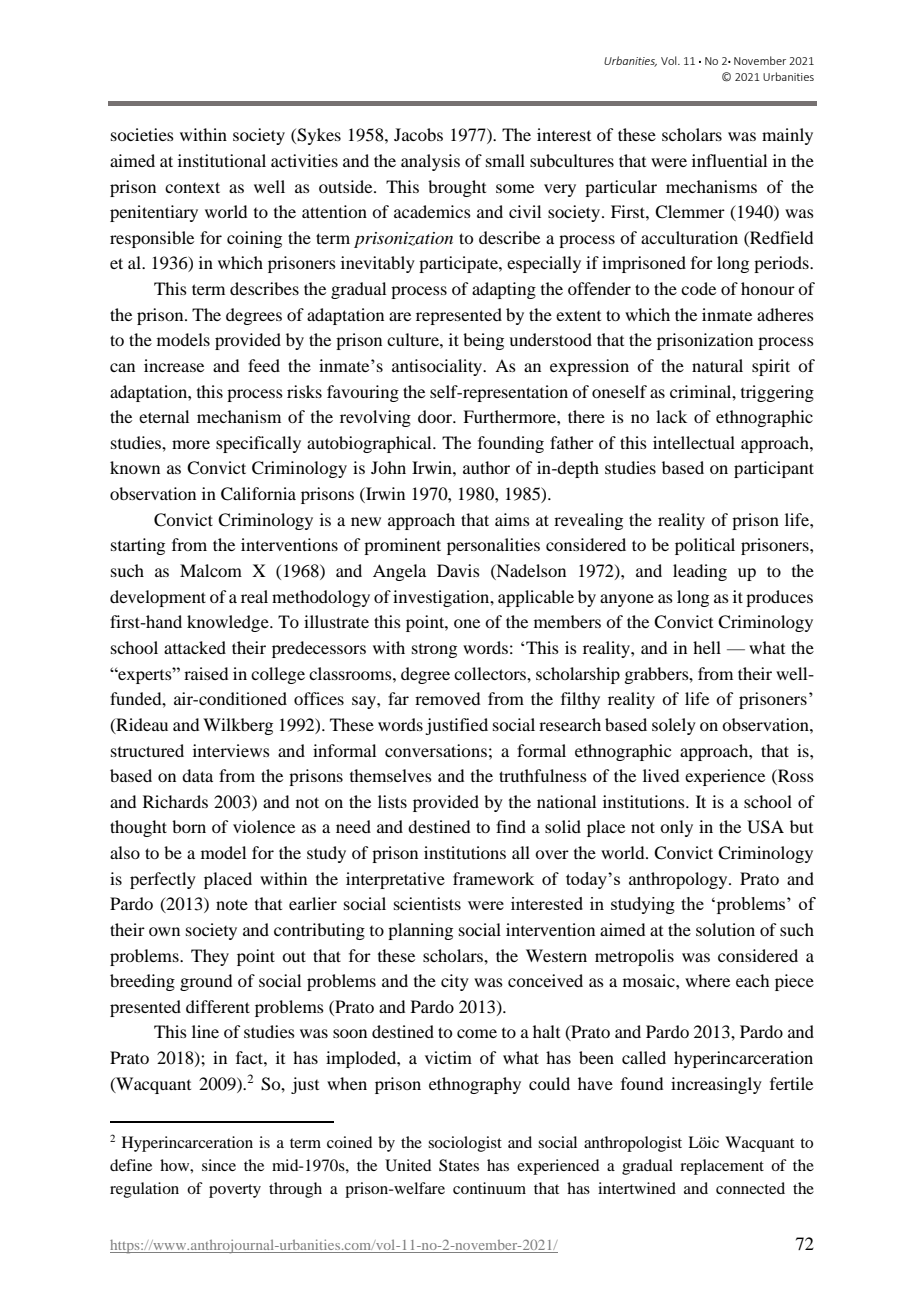  Describe the element at coordinates (189, 826) in the image. I see `born` at that location.
